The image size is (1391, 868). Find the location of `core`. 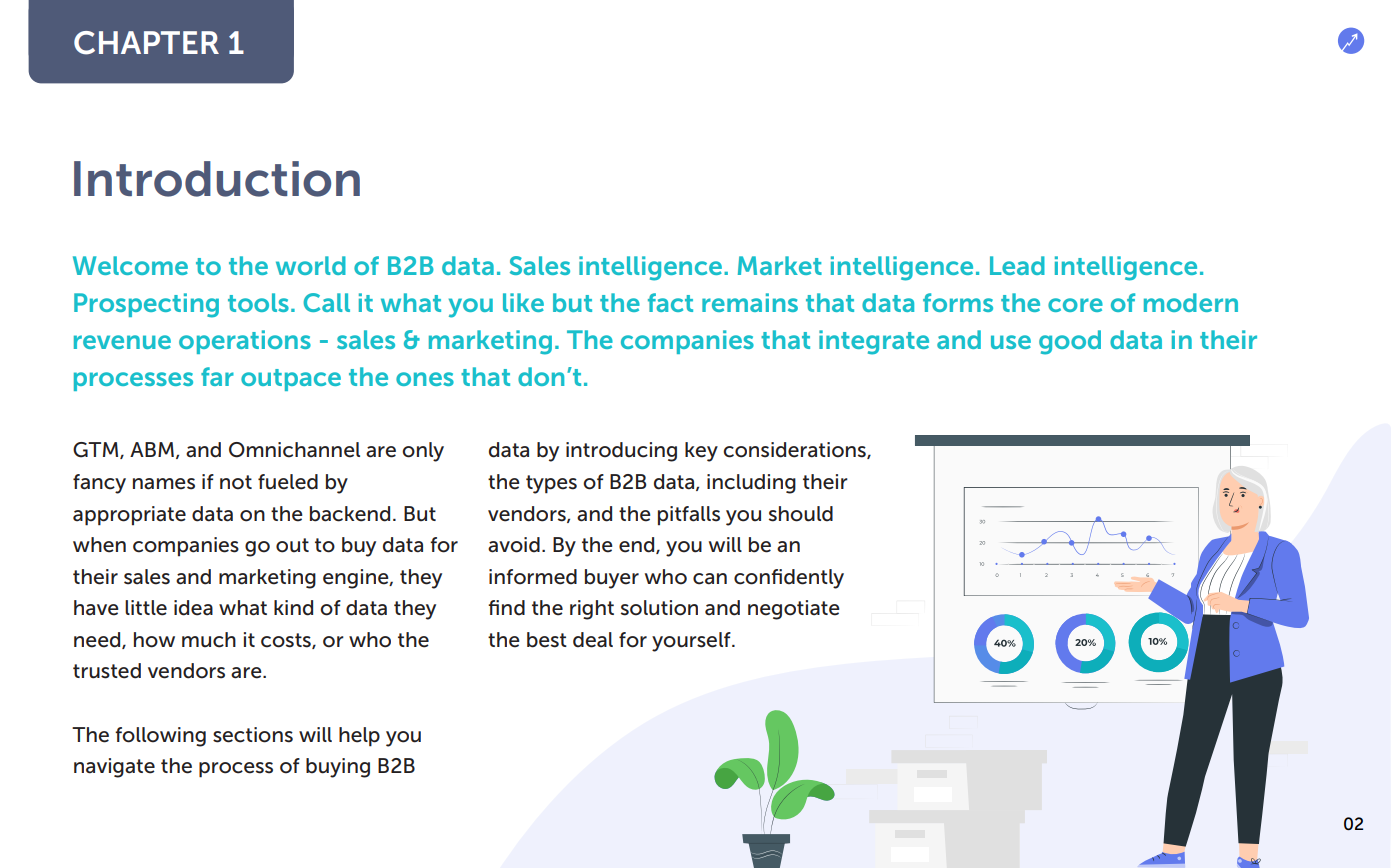

core is located at coordinates (1075, 305).
